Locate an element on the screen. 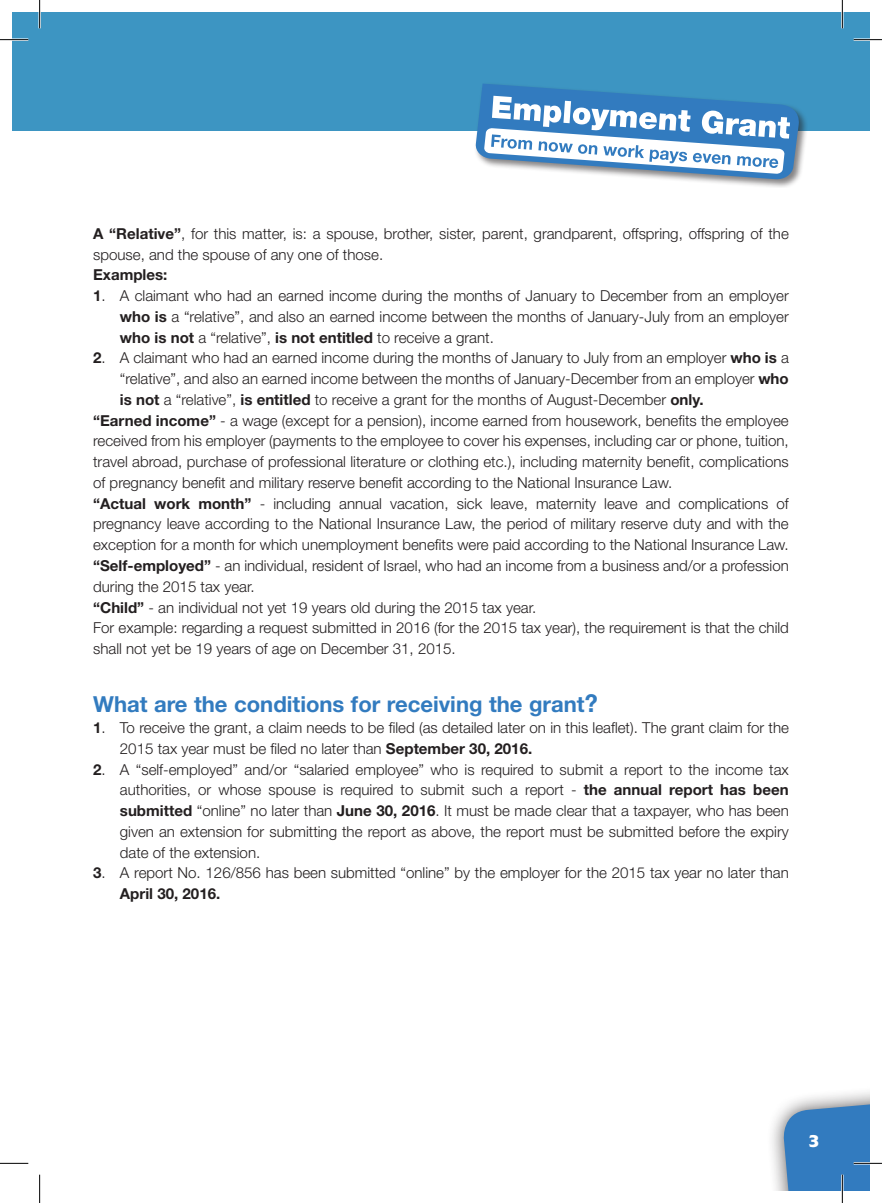 The width and height of the screenshot is (882, 1203). before is located at coordinates (699, 832).
